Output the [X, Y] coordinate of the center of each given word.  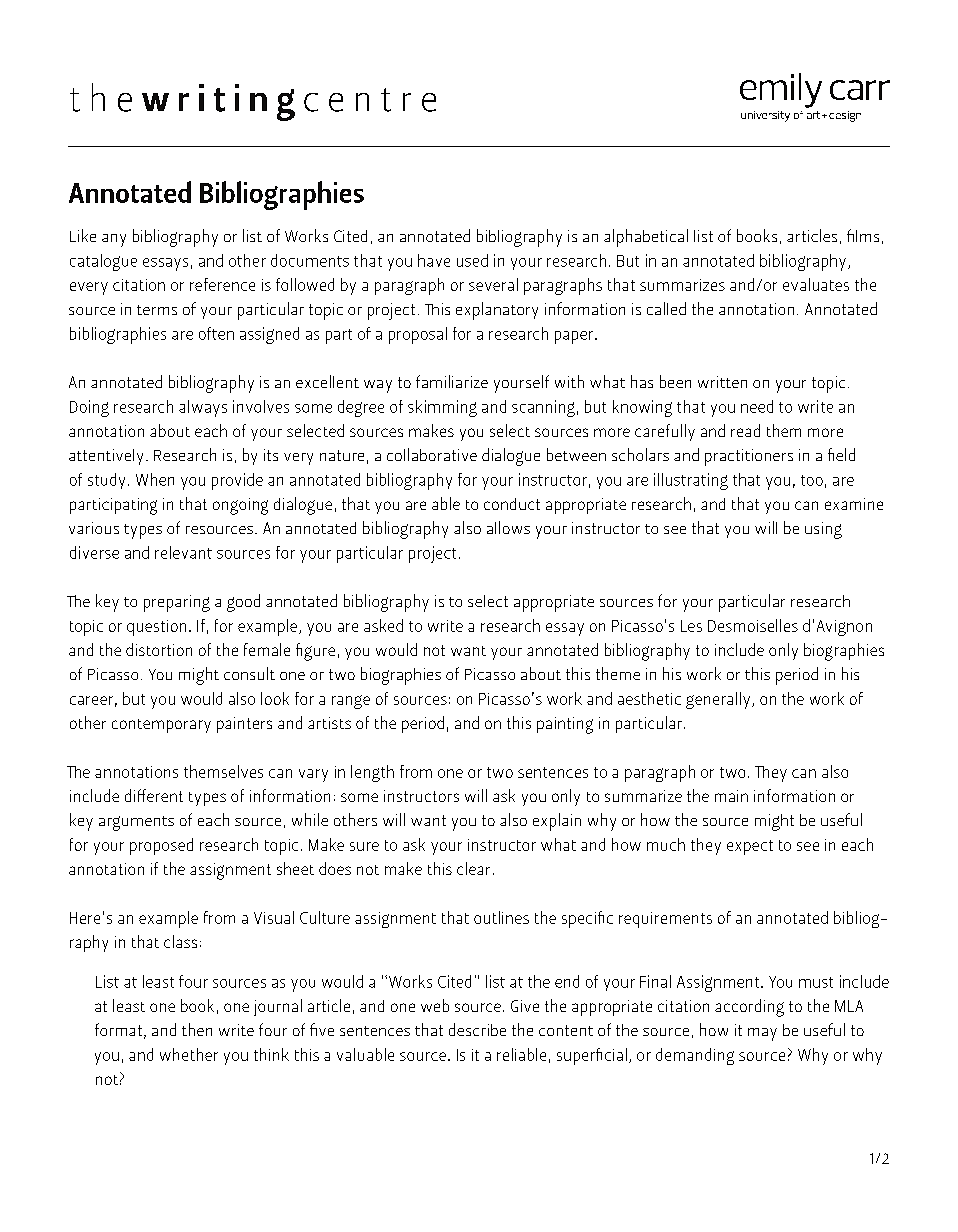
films [863, 235]
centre [370, 100]
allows [508, 527]
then [197, 1029]
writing [218, 102]
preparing [177, 603]
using [823, 530]
